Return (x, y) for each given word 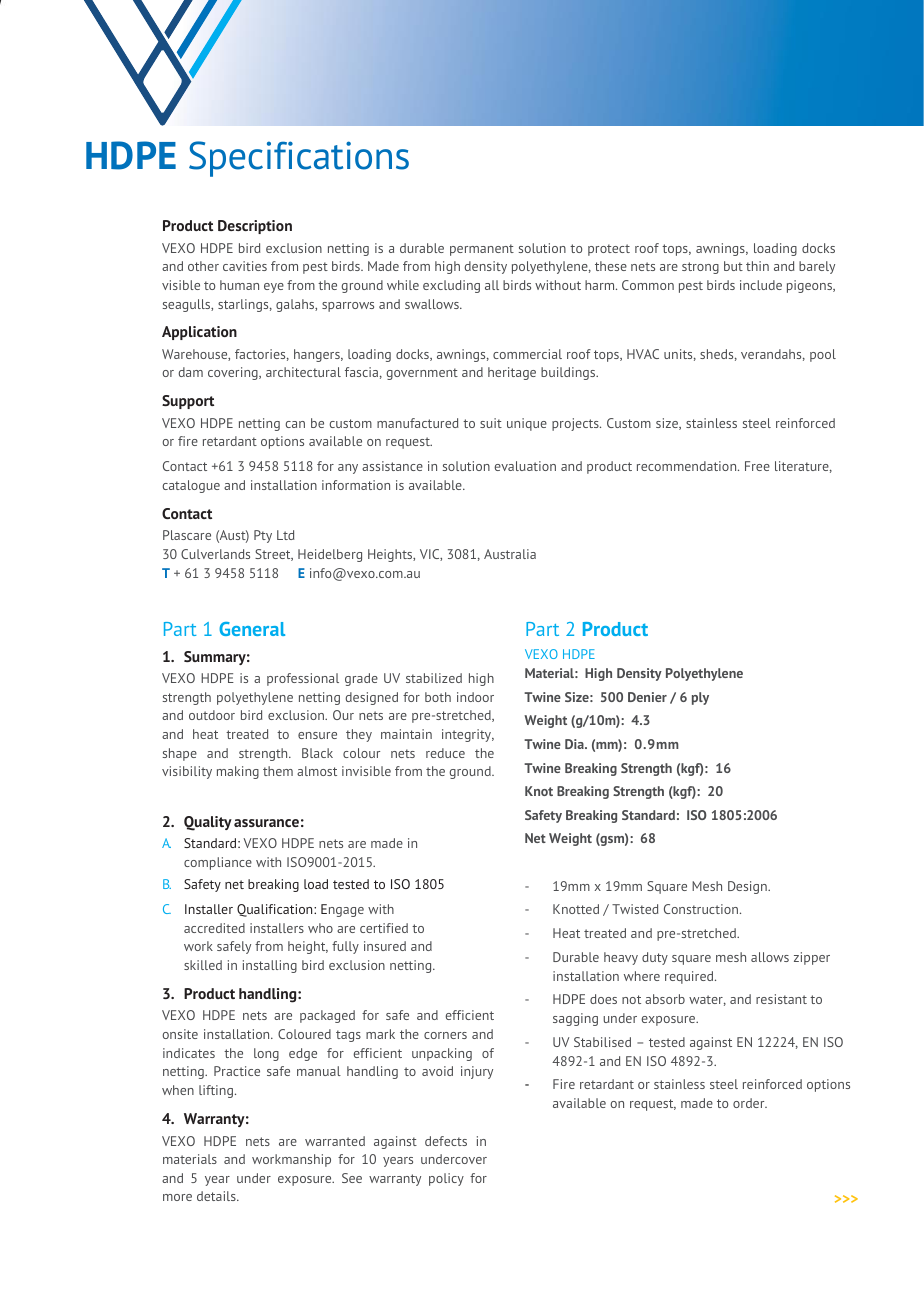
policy (446, 1179)
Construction (701, 909)
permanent (482, 250)
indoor (475, 697)
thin (757, 266)
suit (491, 423)
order (750, 1103)
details (217, 1196)
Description (255, 227)
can (295, 424)
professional (303, 679)
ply (700, 698)
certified (384, 928)
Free (757, 466)
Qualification (276, 910)
